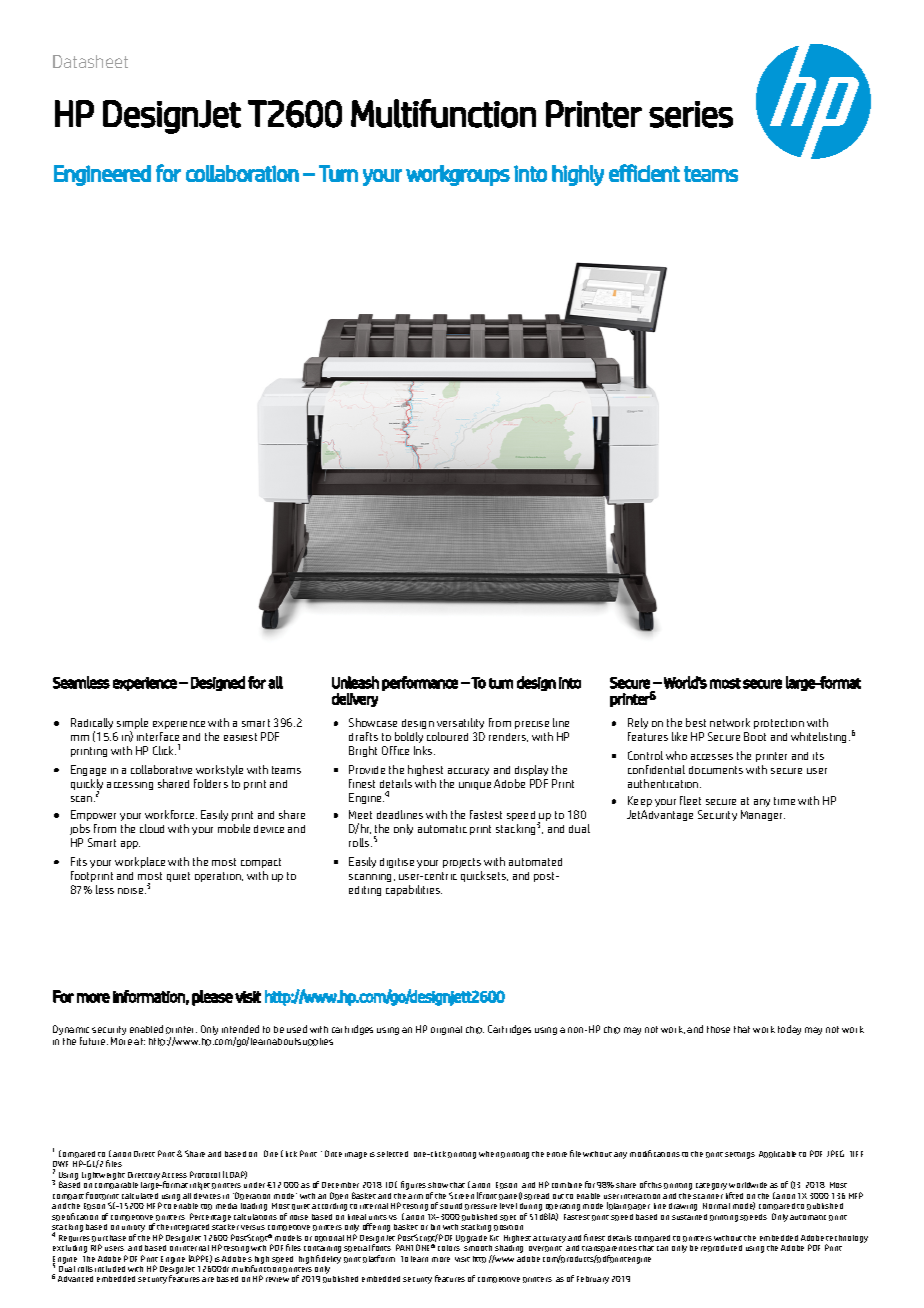 This screenshot has width=924, height=1308. Describe the element at coordinates (691, 114) in the screenshot. I see `series` at that location.
